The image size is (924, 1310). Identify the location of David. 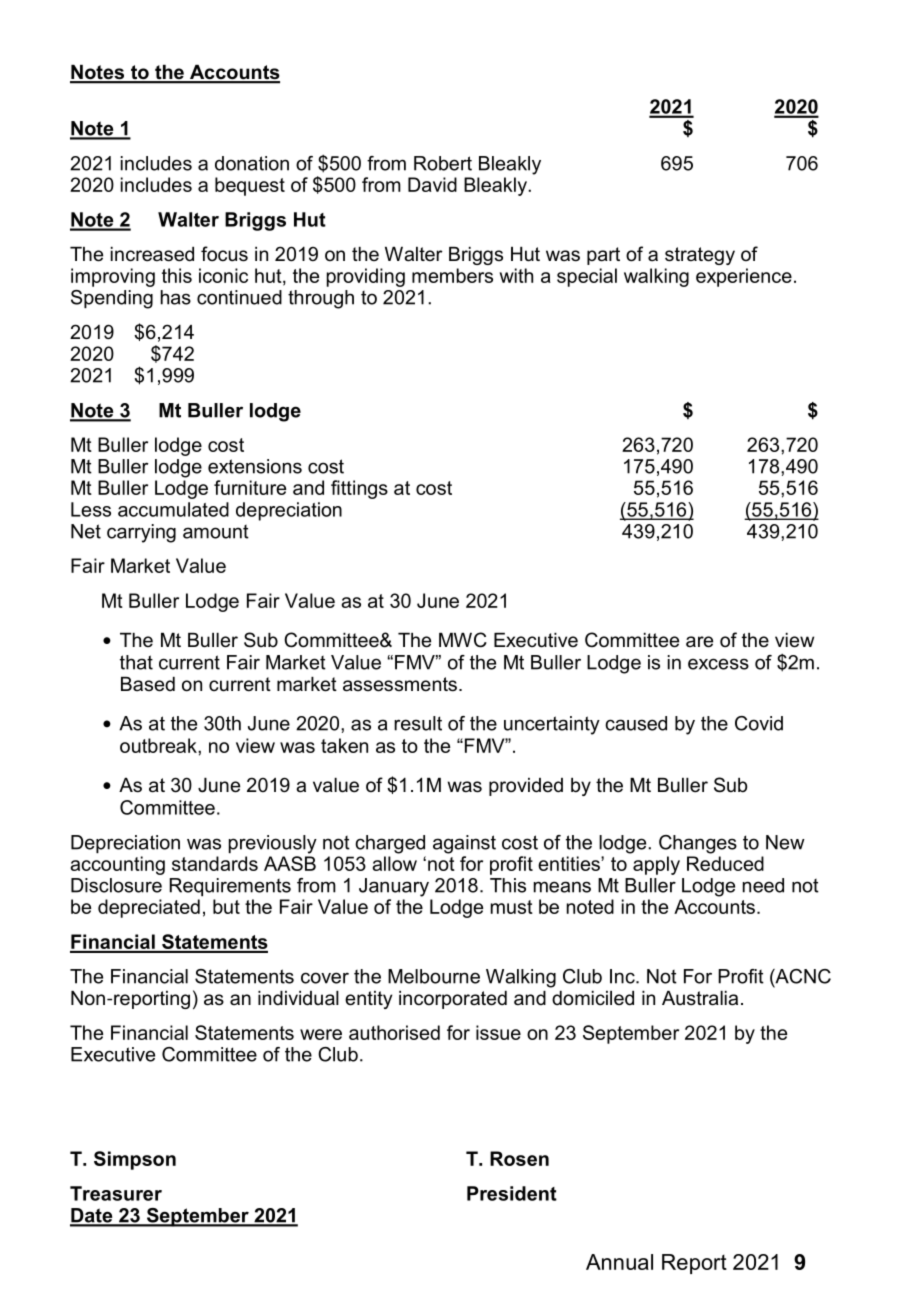
(432, 184).
